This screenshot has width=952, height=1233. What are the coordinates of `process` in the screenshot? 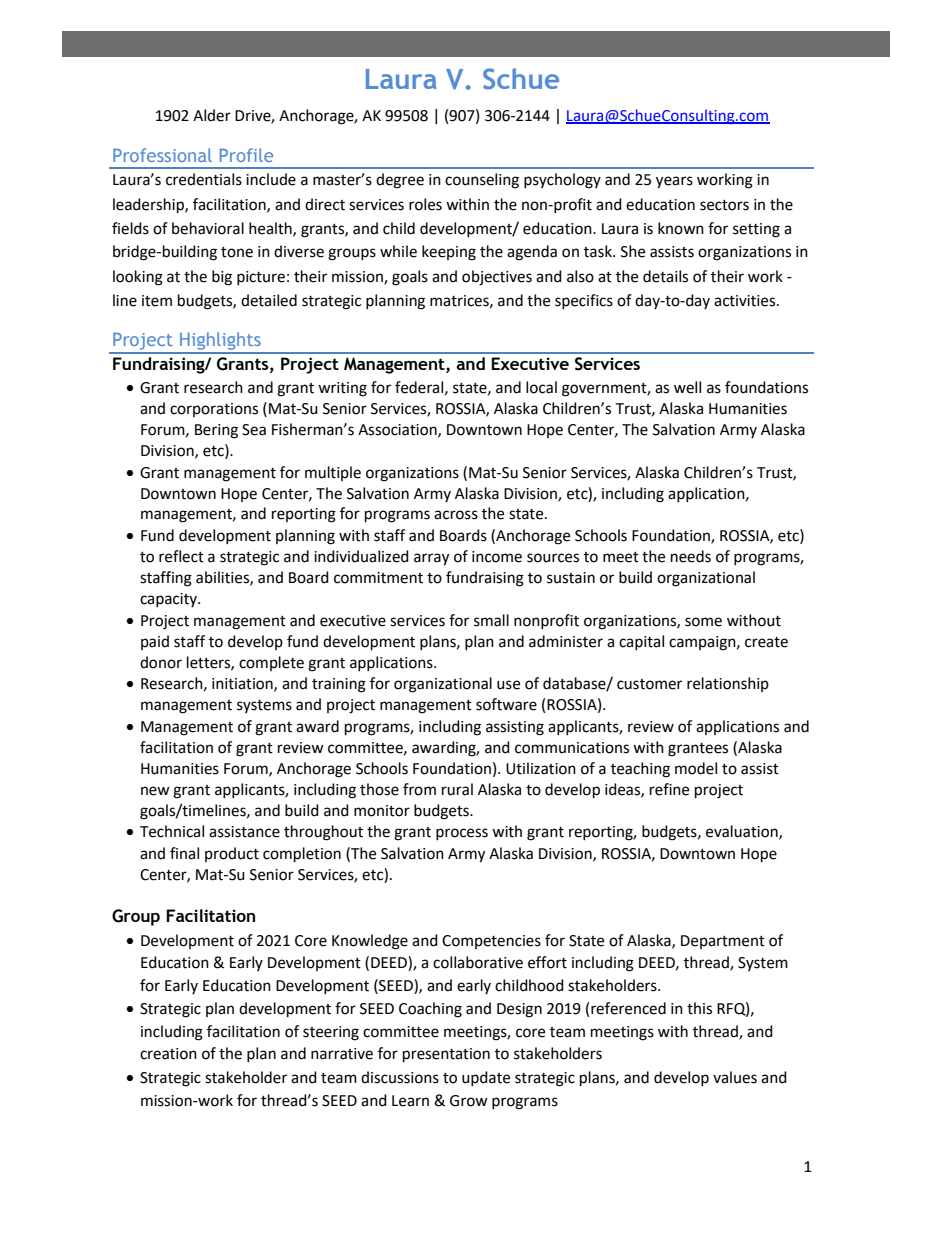 It's located at (462, 834).
